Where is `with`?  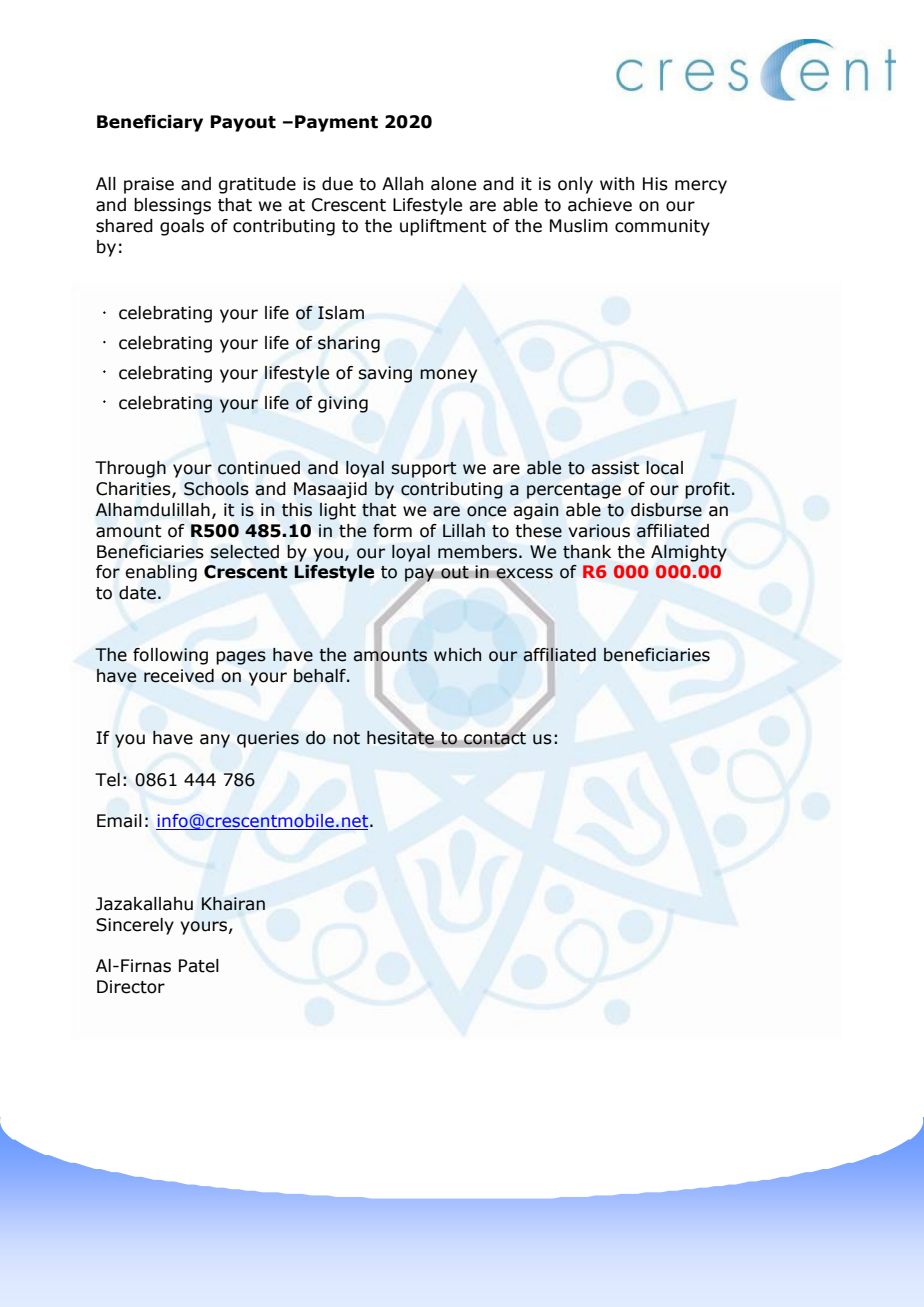
with is located at coordinates (617, 184).
